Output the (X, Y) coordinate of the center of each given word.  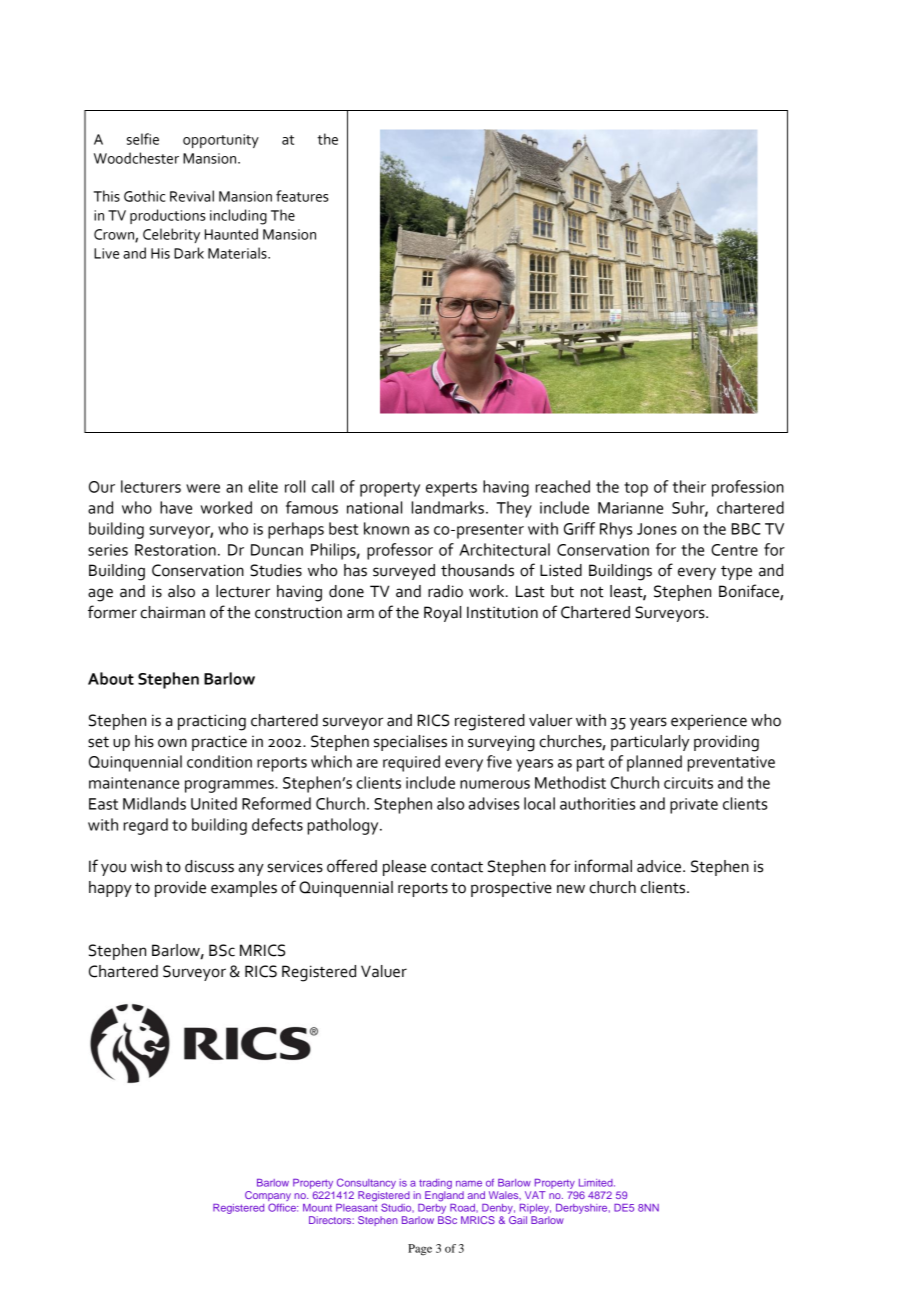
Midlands (154, 803)
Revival (192, 196)
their (689, 486)
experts (451, 489)
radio (445, 591)
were (203, 488)
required (411, 763)
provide (180, 889)
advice (660, 866)
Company (268, 1197)
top (636, 489)
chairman (172, 612)
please (404, 868)
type (736, 572)
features (302, 196)
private (694, 806)
